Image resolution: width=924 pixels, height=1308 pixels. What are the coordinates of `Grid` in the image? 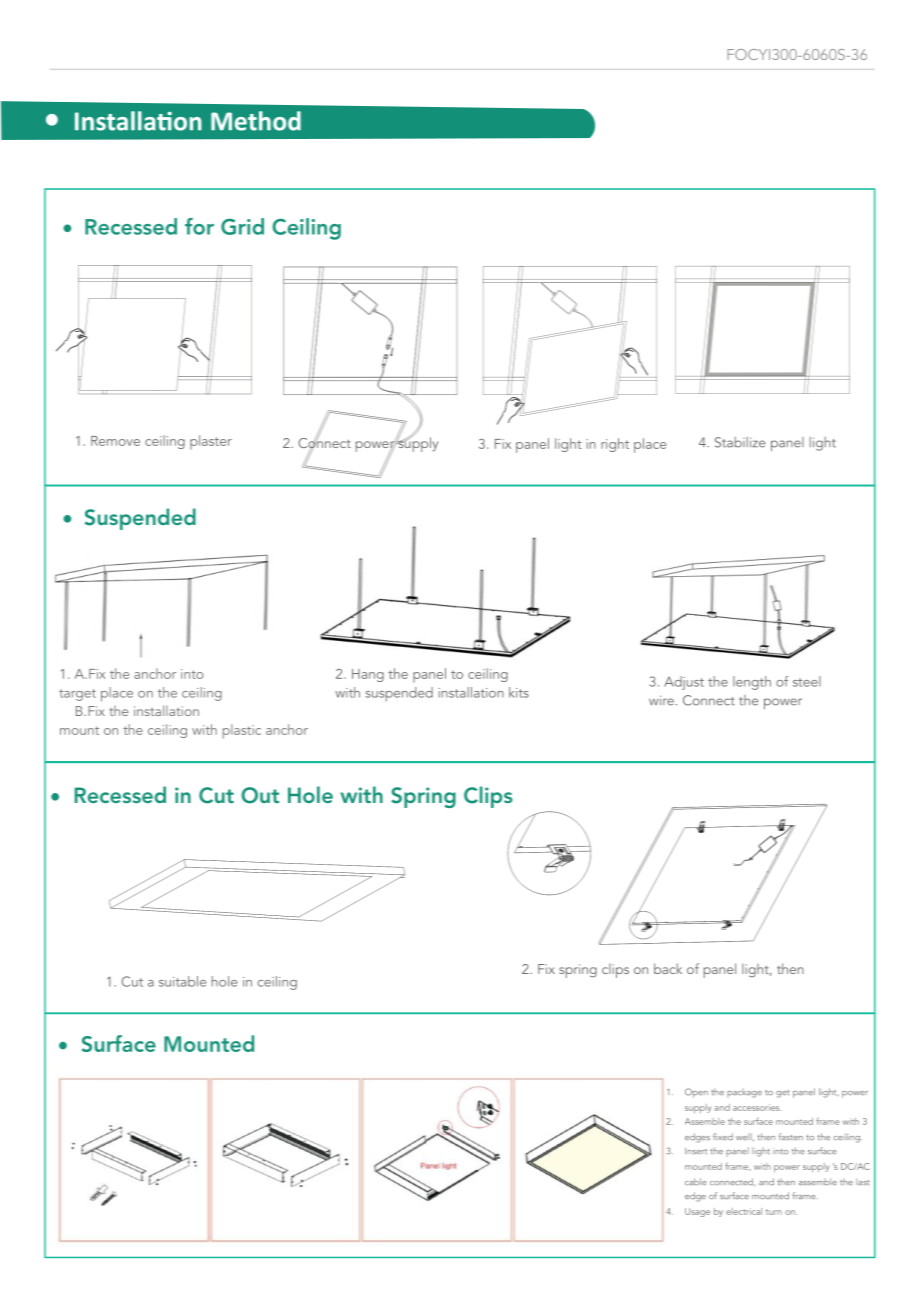 It's located at (242, 226).
